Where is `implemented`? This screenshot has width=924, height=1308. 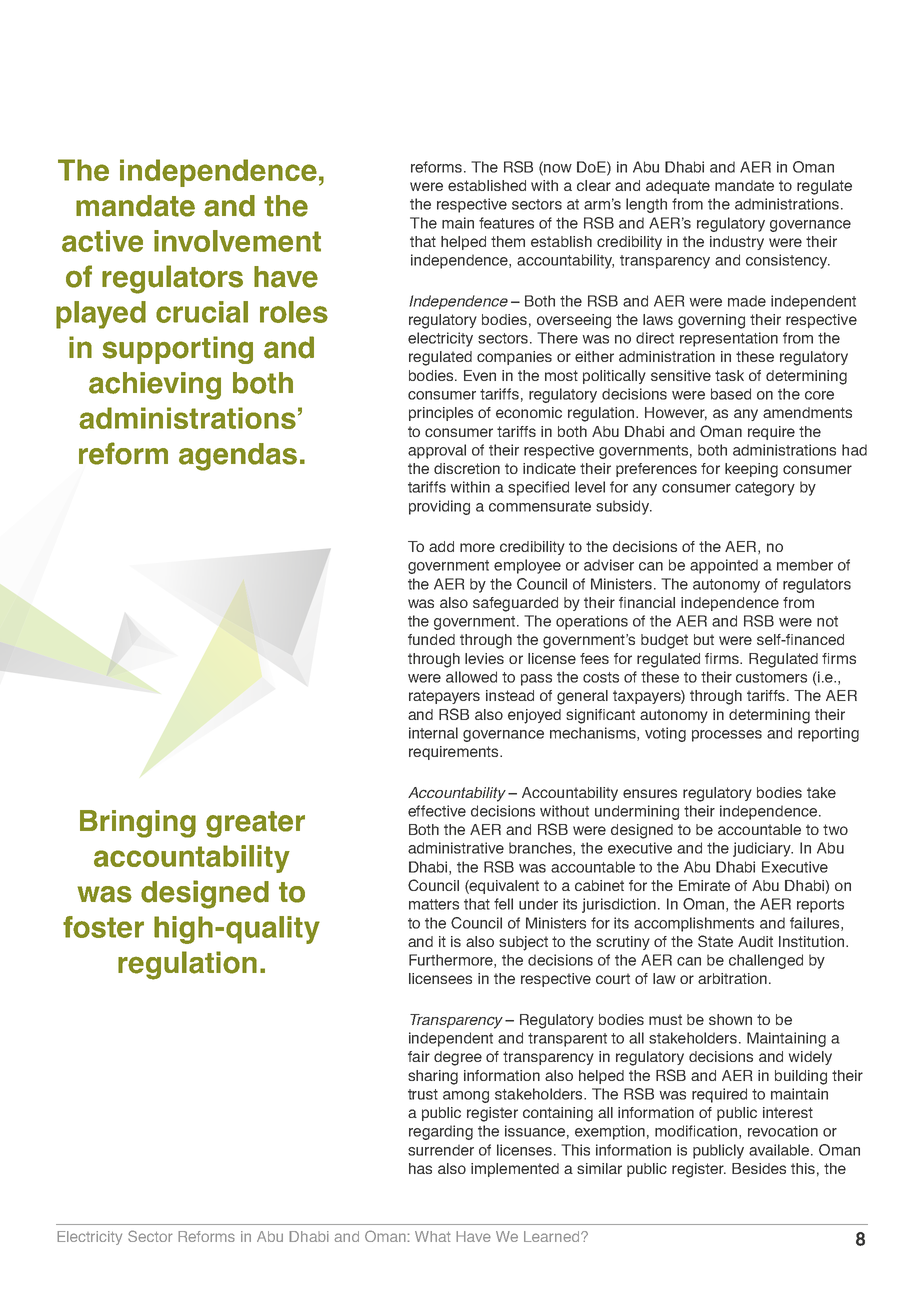
implemented is located at coordinates (515, 1170).
